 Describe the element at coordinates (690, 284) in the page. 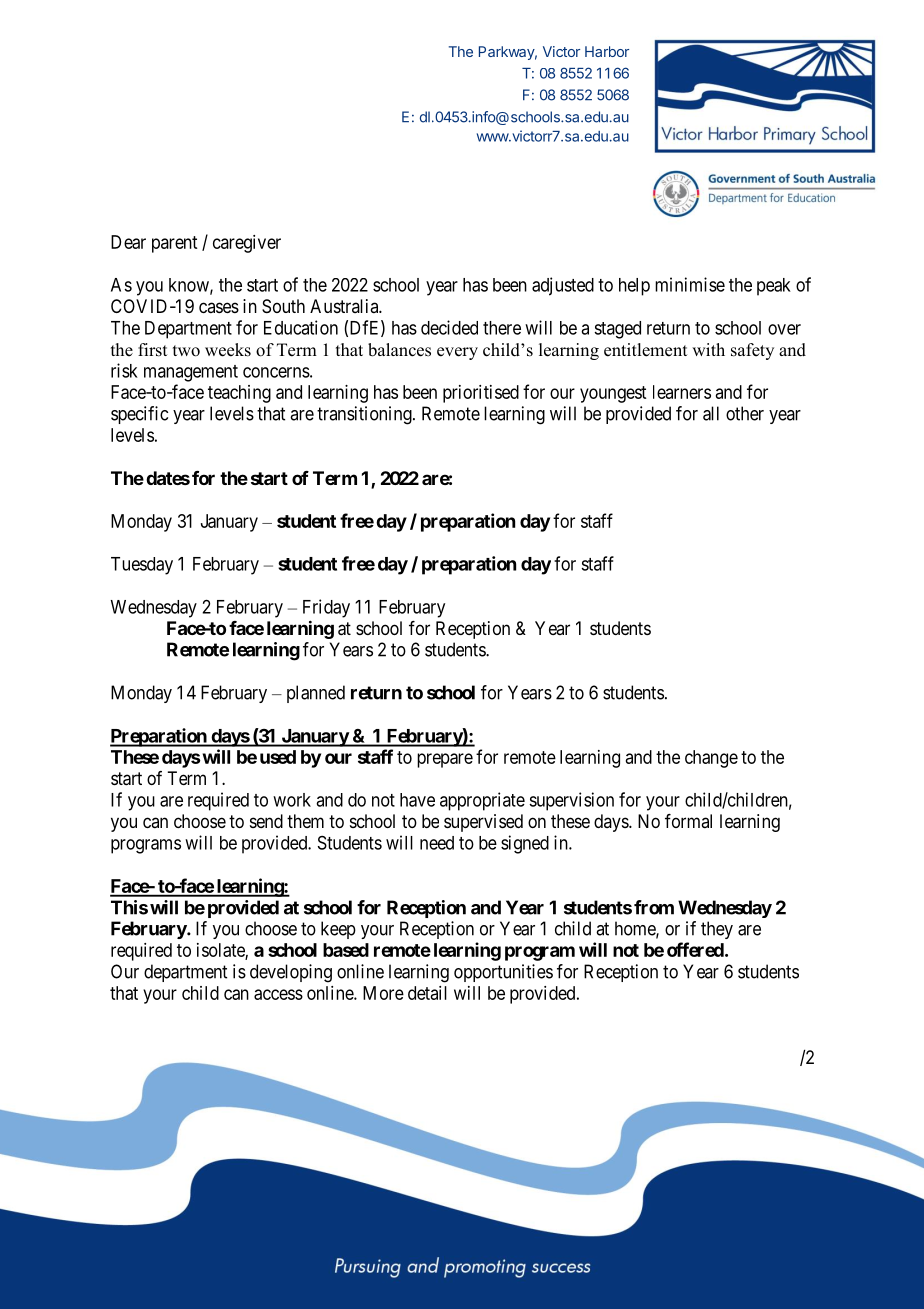

I see `minimise` at that location.
